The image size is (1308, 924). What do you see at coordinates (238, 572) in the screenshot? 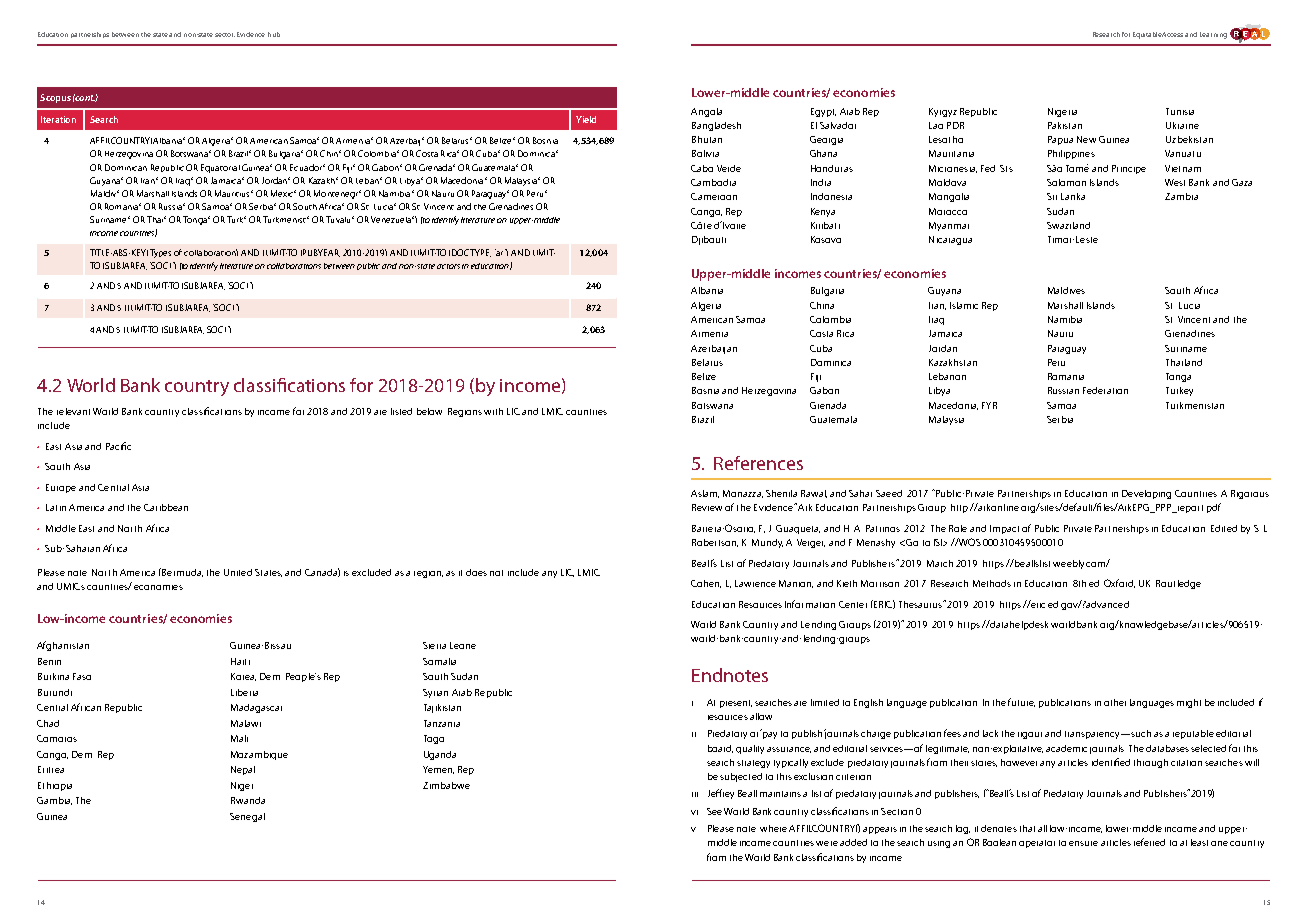
I see `United` at bounding box center [238, 572].
